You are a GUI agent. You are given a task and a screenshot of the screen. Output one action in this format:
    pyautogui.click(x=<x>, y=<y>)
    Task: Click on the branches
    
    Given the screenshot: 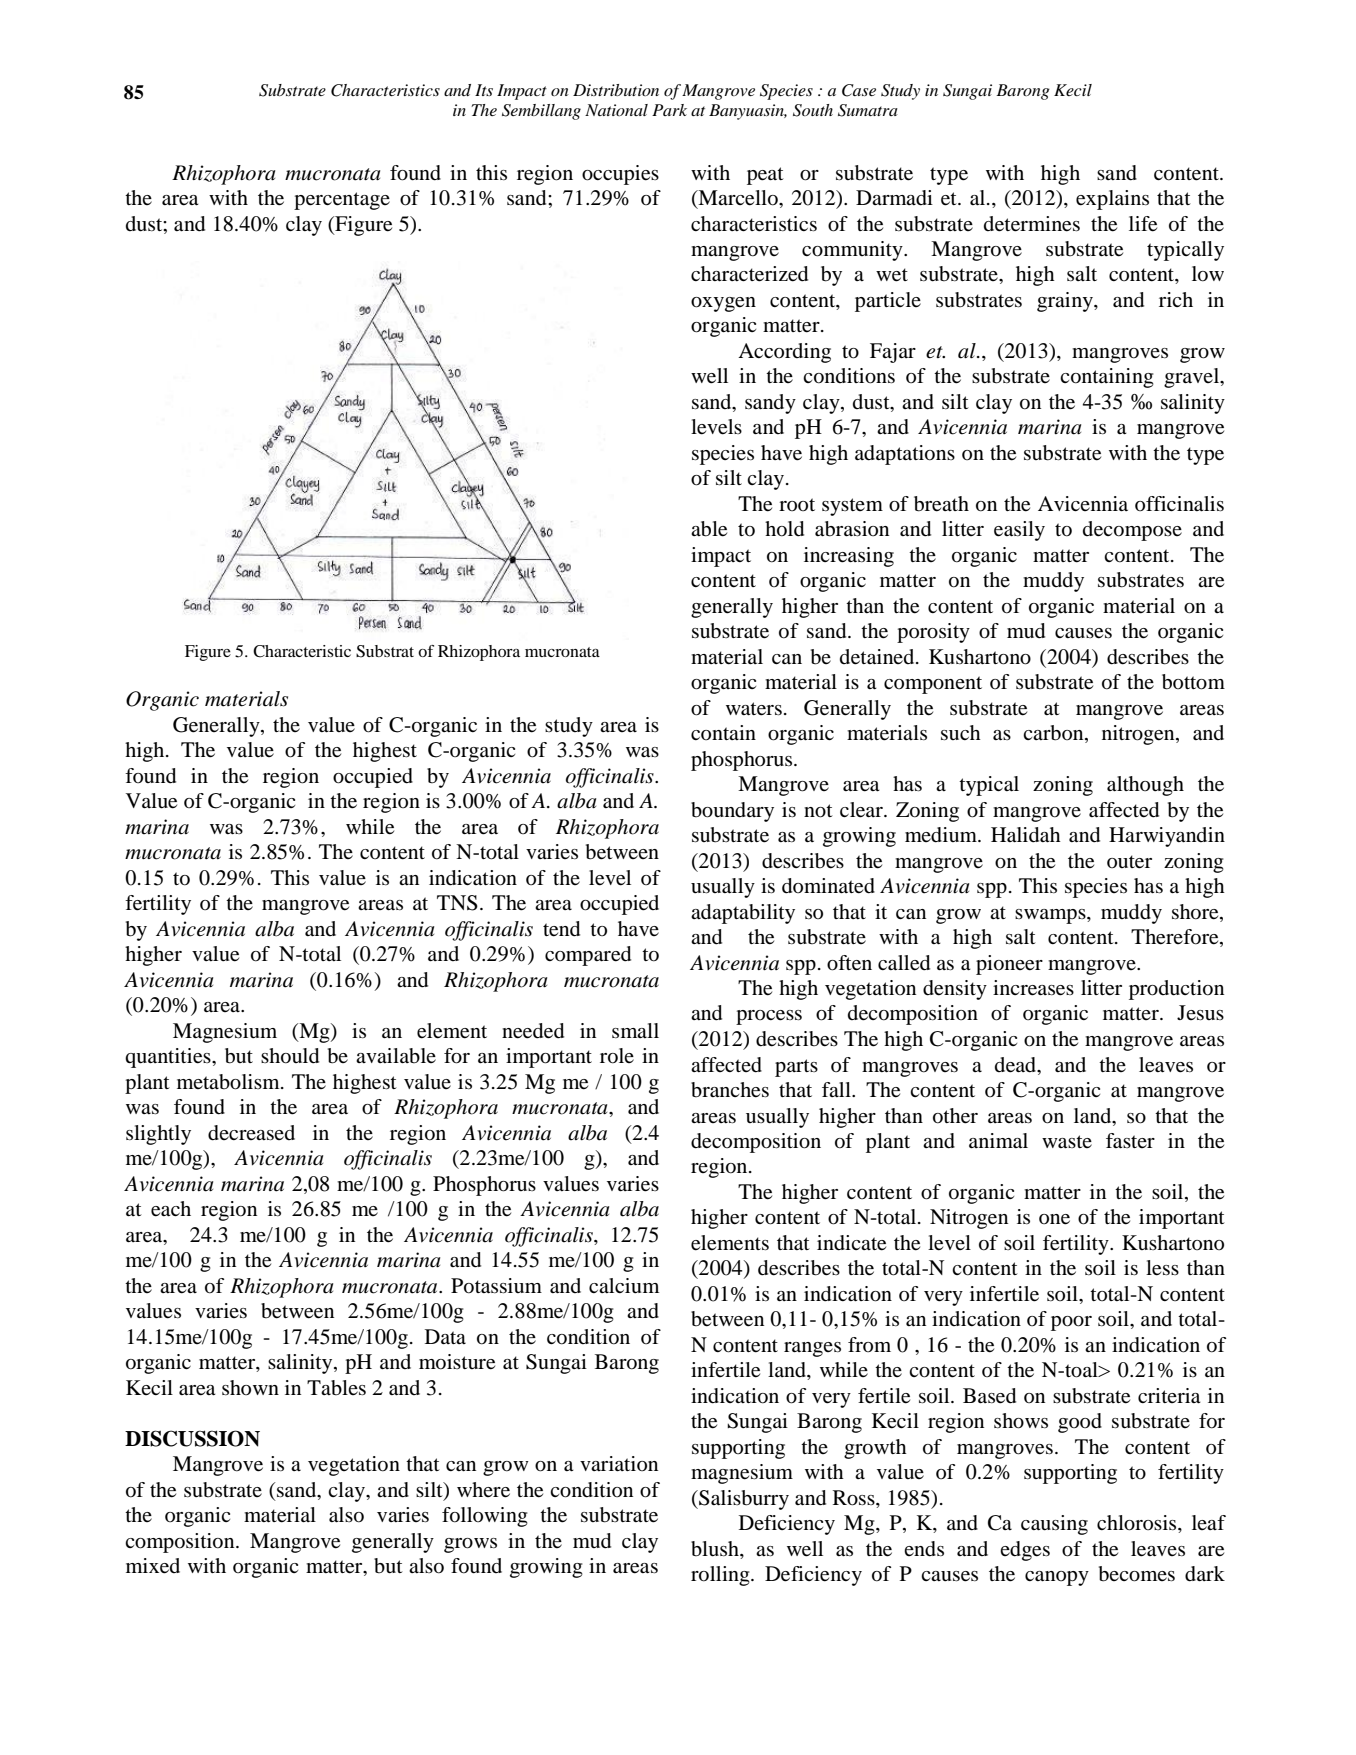 What is the action you would take?
    pyautogui.click(x=730, y=1090)
